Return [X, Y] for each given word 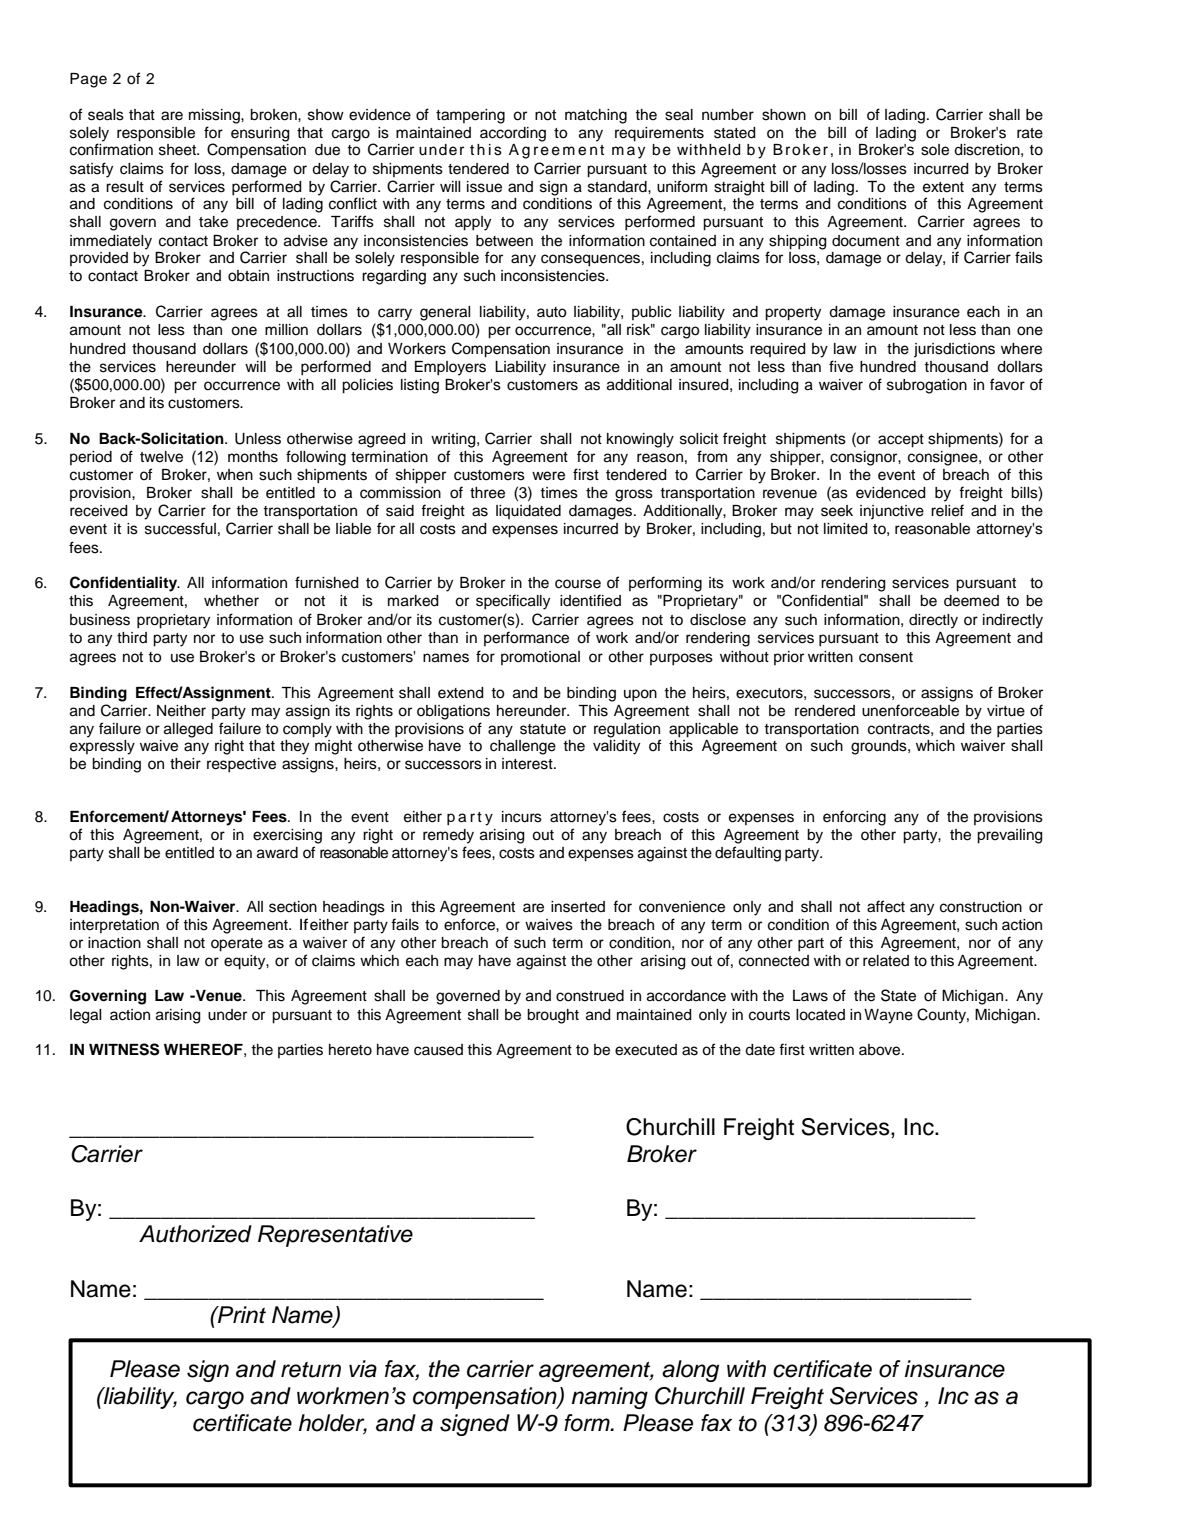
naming [610, 1398]
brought [553, 1016]
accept [901, 441]
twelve [161, 457]
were [548, 476]
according [513, 134]
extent [943, 187]
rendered [825, 711]
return [311, 1370]
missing [215, 116]
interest [528, 764]
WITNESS [124, 1049]
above [881, 1050]
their [185, 764]
